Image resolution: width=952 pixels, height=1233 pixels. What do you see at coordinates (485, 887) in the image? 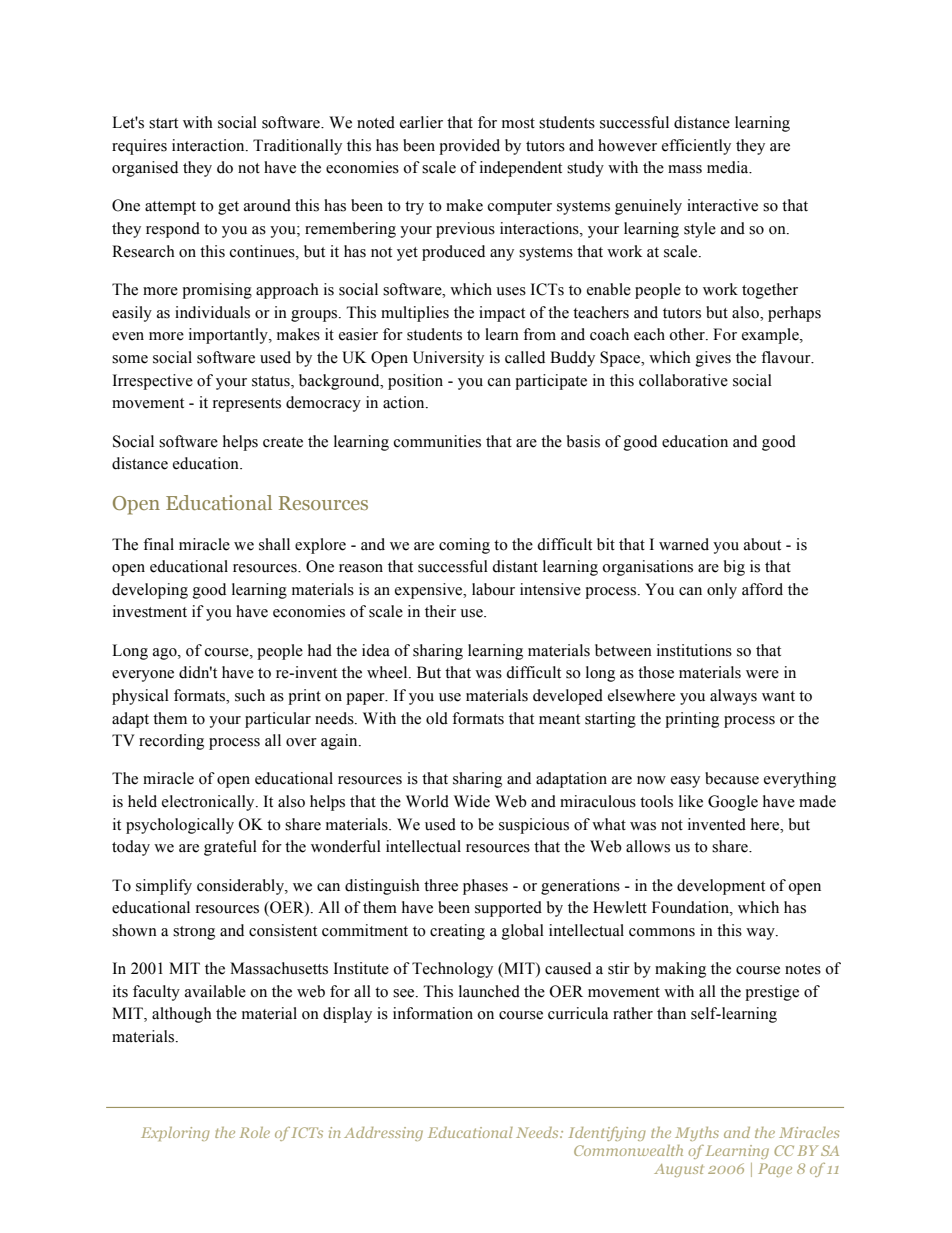
I see `phases` at bounding box center [485, 887].
